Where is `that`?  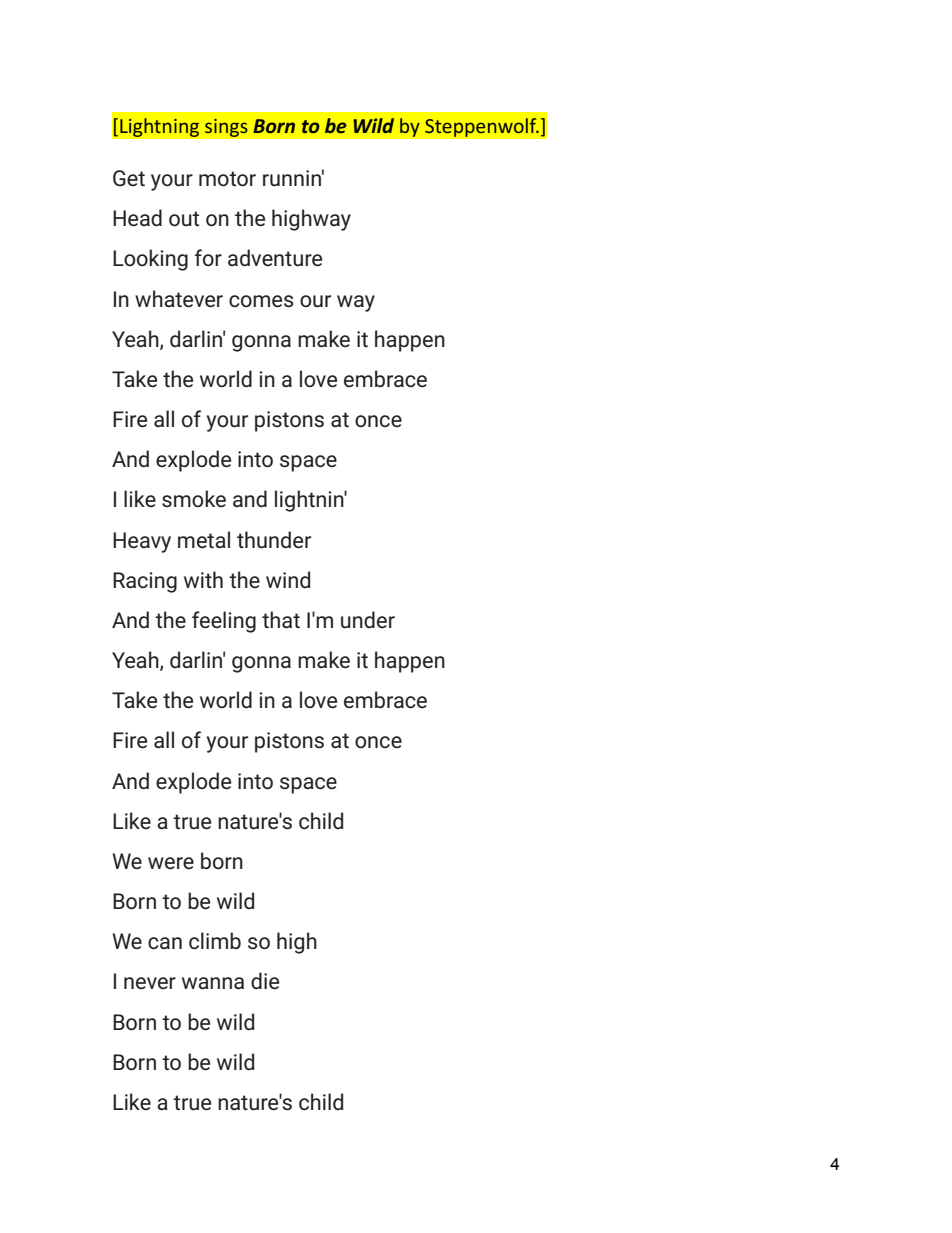 that is located at coordinates (281, 620).
